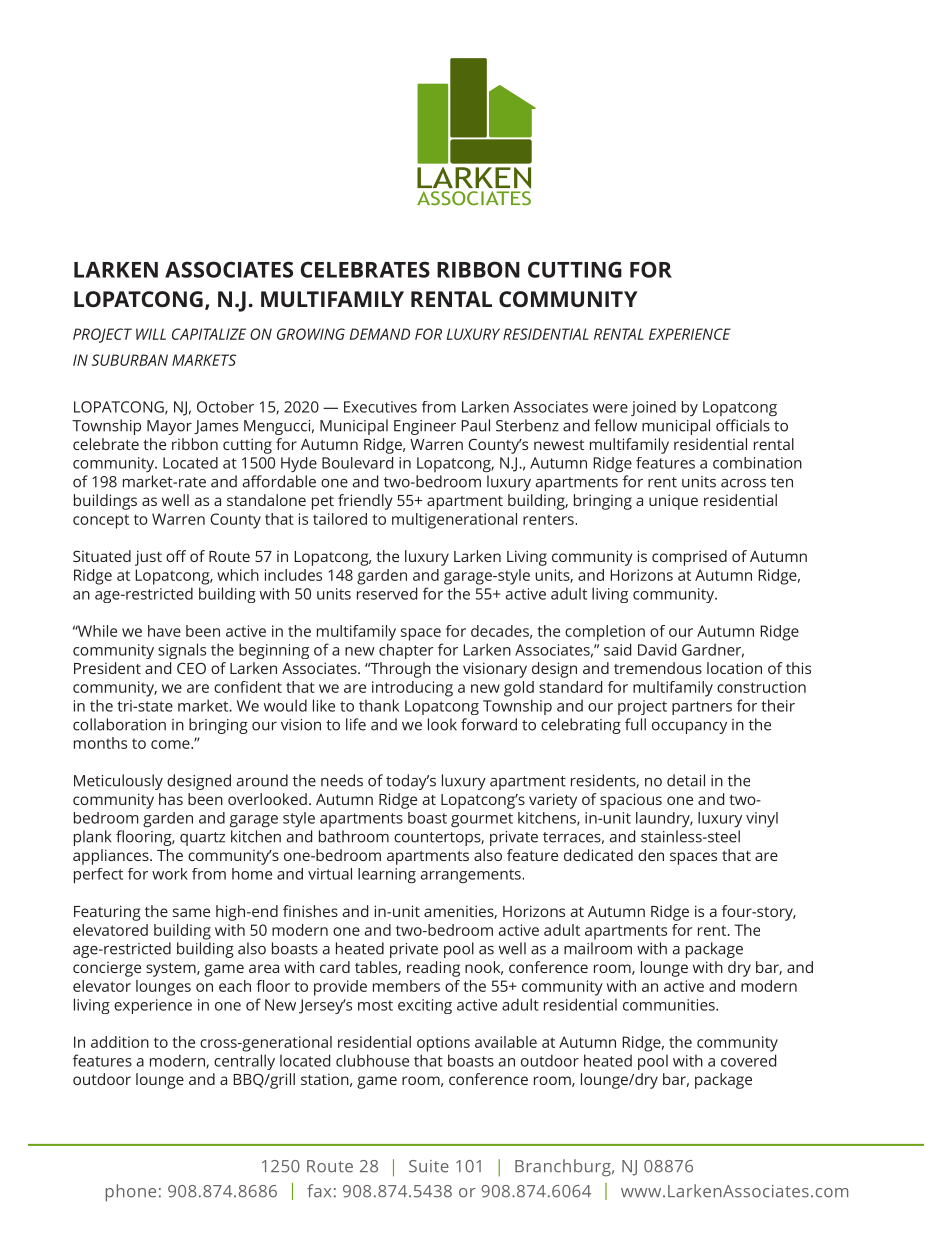 The image size is (952, 1233). Describe the element at coordinates (131, 1193) in the page. I see `phone` at that location.
